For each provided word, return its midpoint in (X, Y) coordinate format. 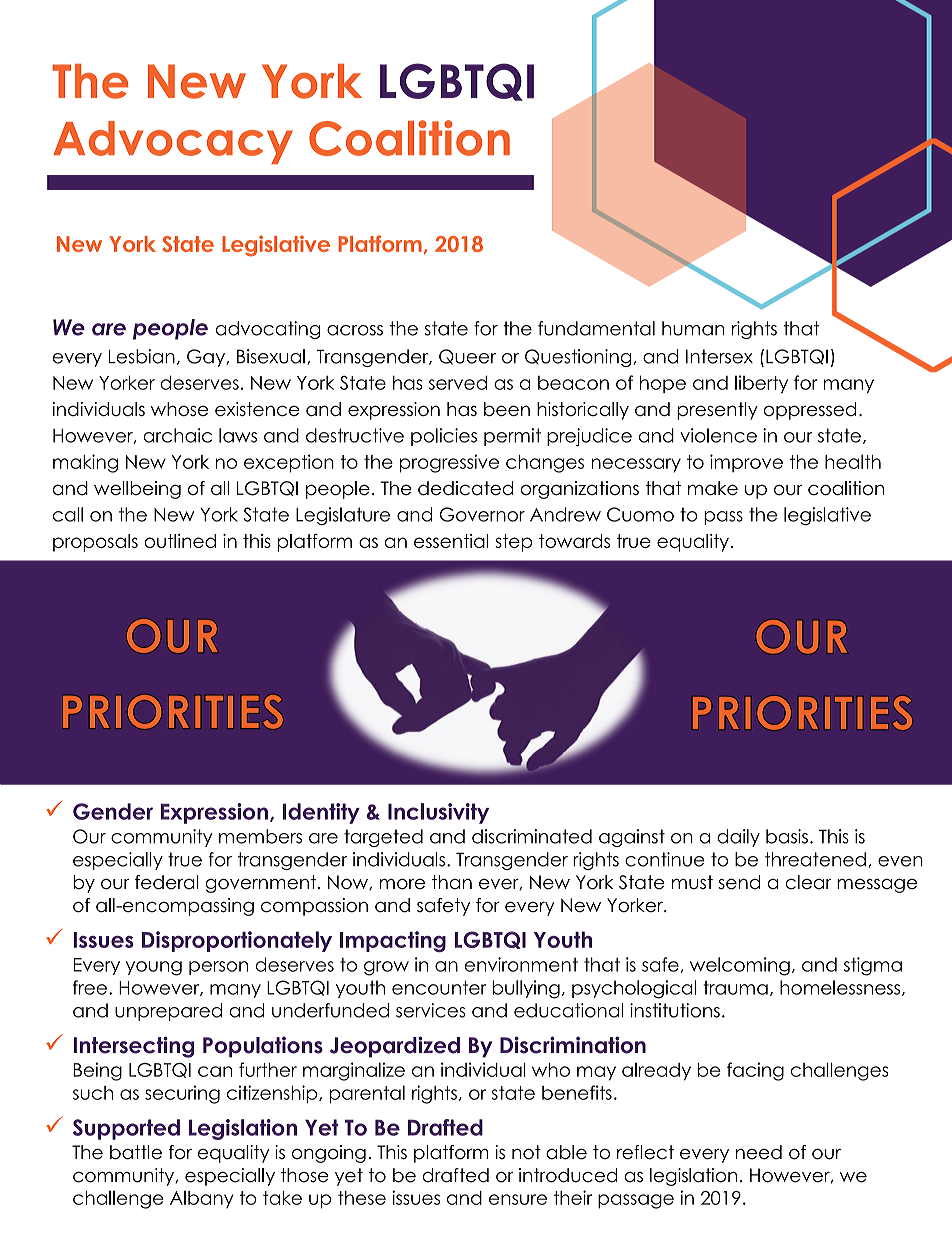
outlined (180, 541)
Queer (467, 357)
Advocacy (173, 142)
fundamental (596, 328)
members (260, 836)
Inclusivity (438, 813)
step (513, 543)
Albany (201, 1199)
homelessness (840, 987)
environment (521, 964)
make (713, 488)
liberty (761, 384)
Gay (207, 358)
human (693, 328)
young (154, 968)
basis (787, 836)
